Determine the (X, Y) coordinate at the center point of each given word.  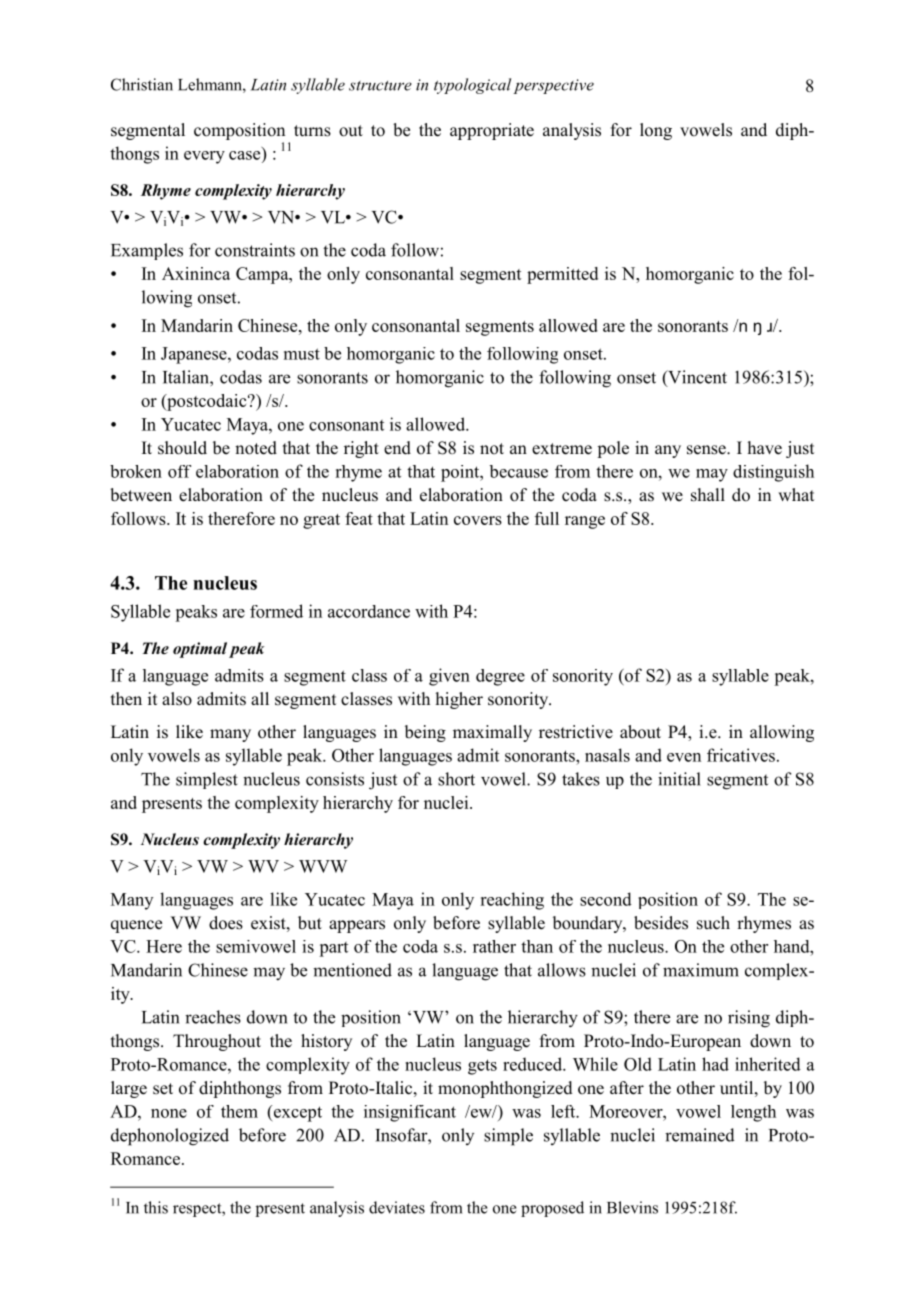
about (640, 732)
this (156, 1207)
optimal (200, 650)
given (449, 677)
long (656, 131)
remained (700, 1135)
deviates (397, 1207)
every (204, 157)
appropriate (492, 131)
